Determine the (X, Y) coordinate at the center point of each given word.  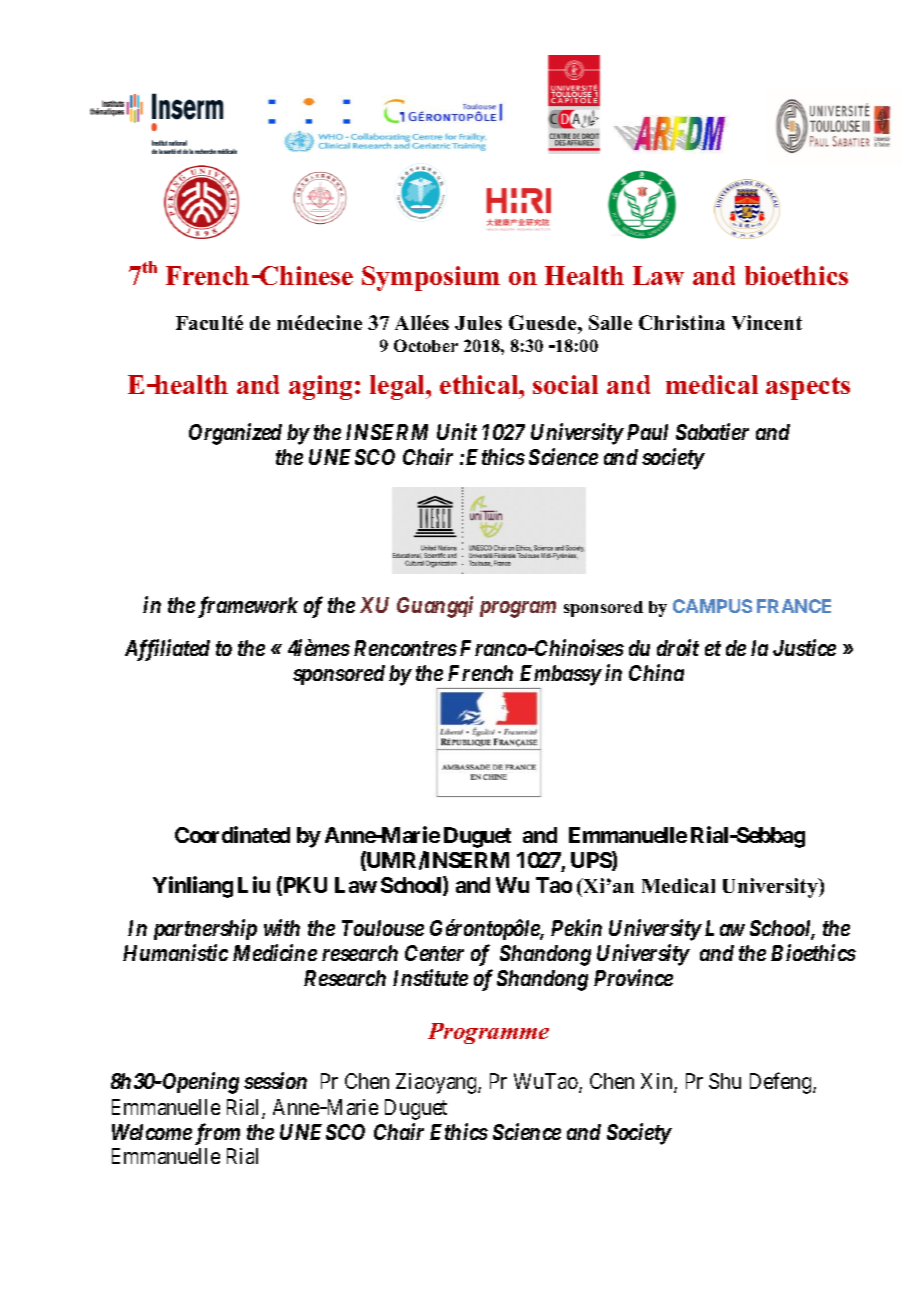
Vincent (767, 322)
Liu (254, 884)
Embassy (559, 677)
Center (434, 953)
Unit (457, 431)
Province (633, 977)
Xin (658, 1082)
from (217, 1134)
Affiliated (167, 650)
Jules (478, 323)
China (656, 672)
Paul (647, 432)
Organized (235, 434)
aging (322, 387)
